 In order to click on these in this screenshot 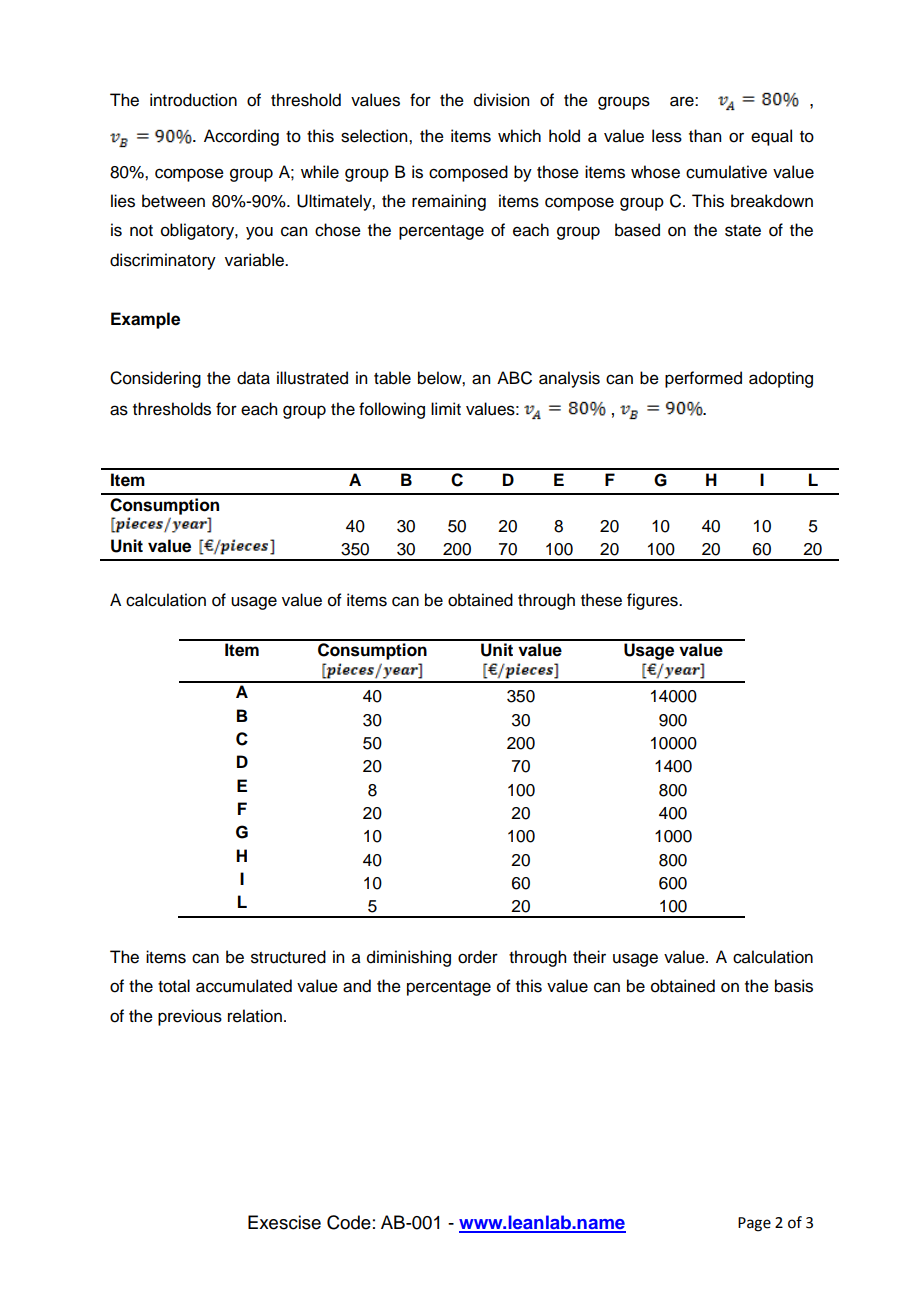, I will do `click(601, 600)`.
